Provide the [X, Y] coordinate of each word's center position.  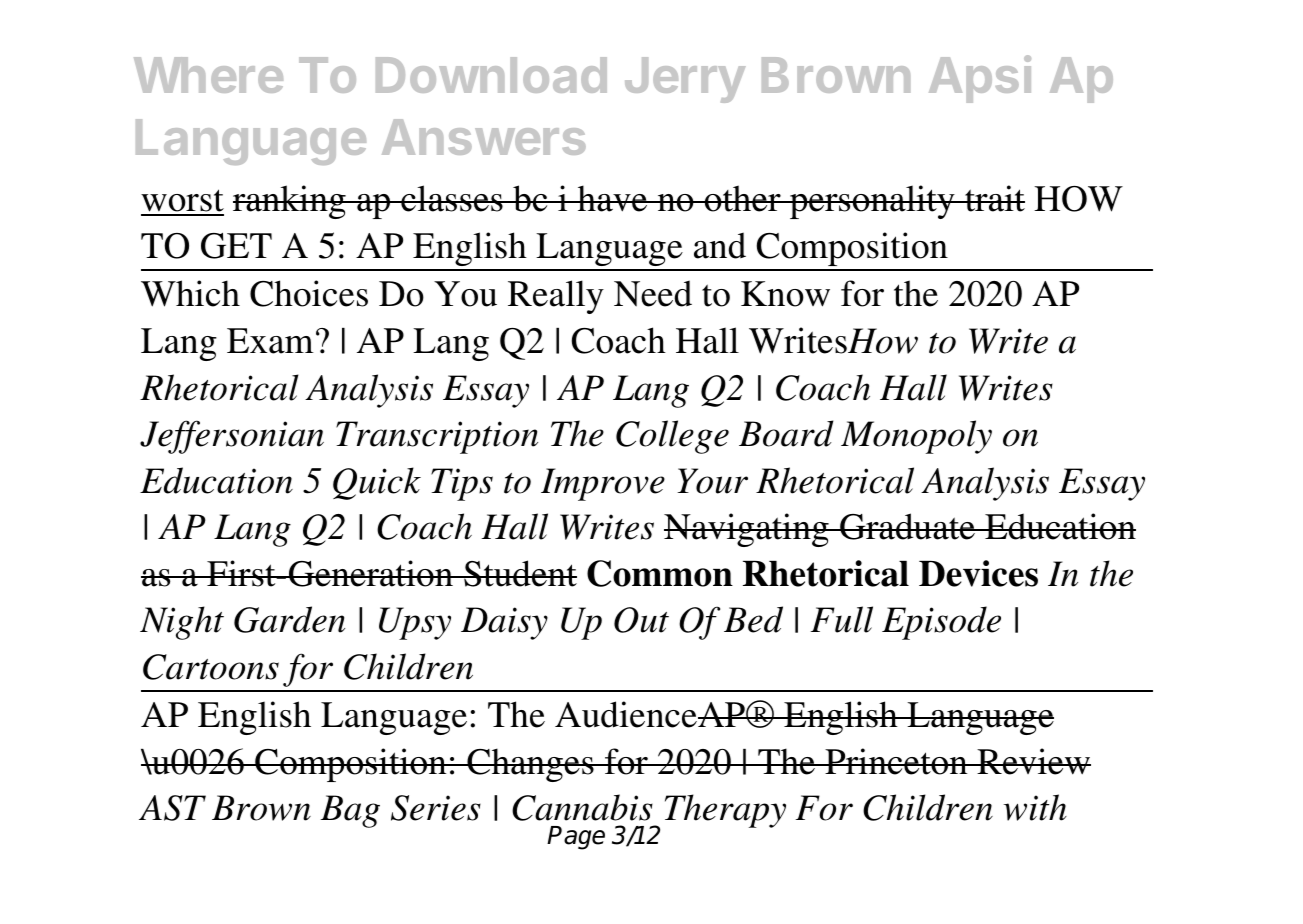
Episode [941, 623]
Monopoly [916, 437]
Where [208, 75]
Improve [603, 484]
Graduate [907, 526]
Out [641, 620]
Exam [270, 341]
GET [236, 246]
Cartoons [211, 667]
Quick [377, 483]
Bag [350, 811]
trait [994, 198]
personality [872, 202]
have [613, 198]
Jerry [685, 80]
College [672, 437]
